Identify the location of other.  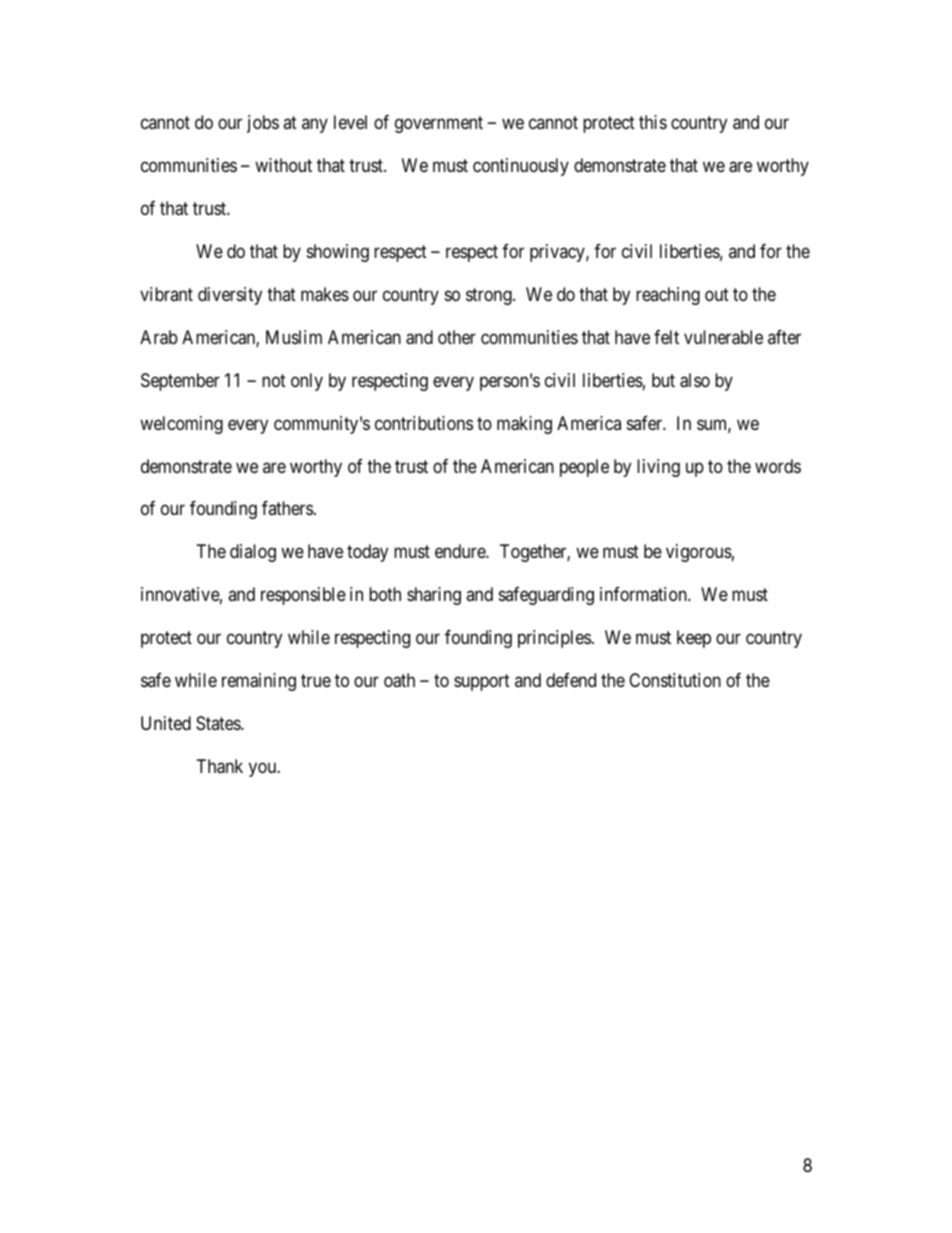
(457, 337).
